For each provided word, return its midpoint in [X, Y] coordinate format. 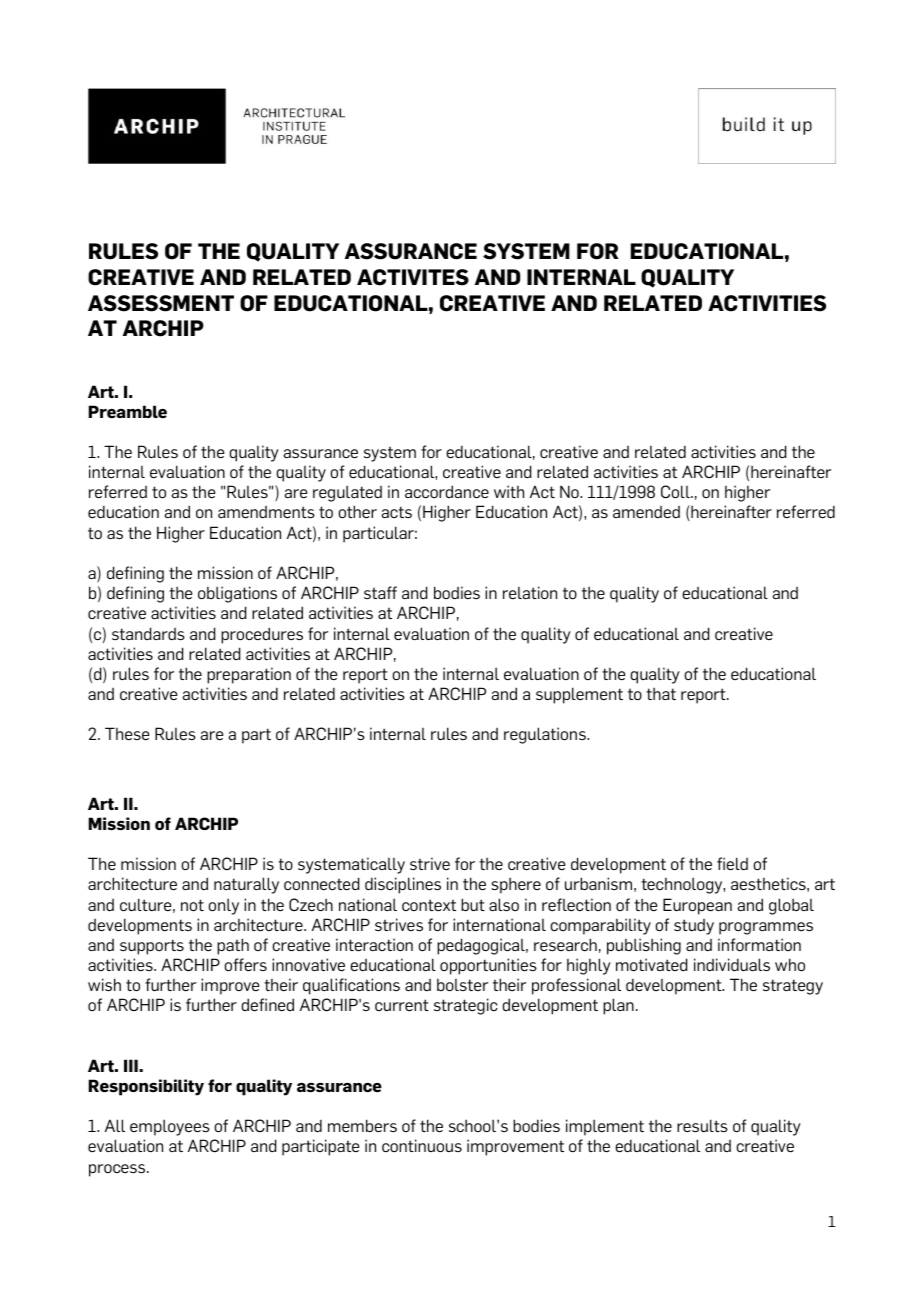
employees [170, 1127]
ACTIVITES [413, 277]
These [127, 733]
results [702, 1125]
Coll [676, 492]
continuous [422, 1145]
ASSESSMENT [161, 303]
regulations [546, 735]
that [661, 693]
